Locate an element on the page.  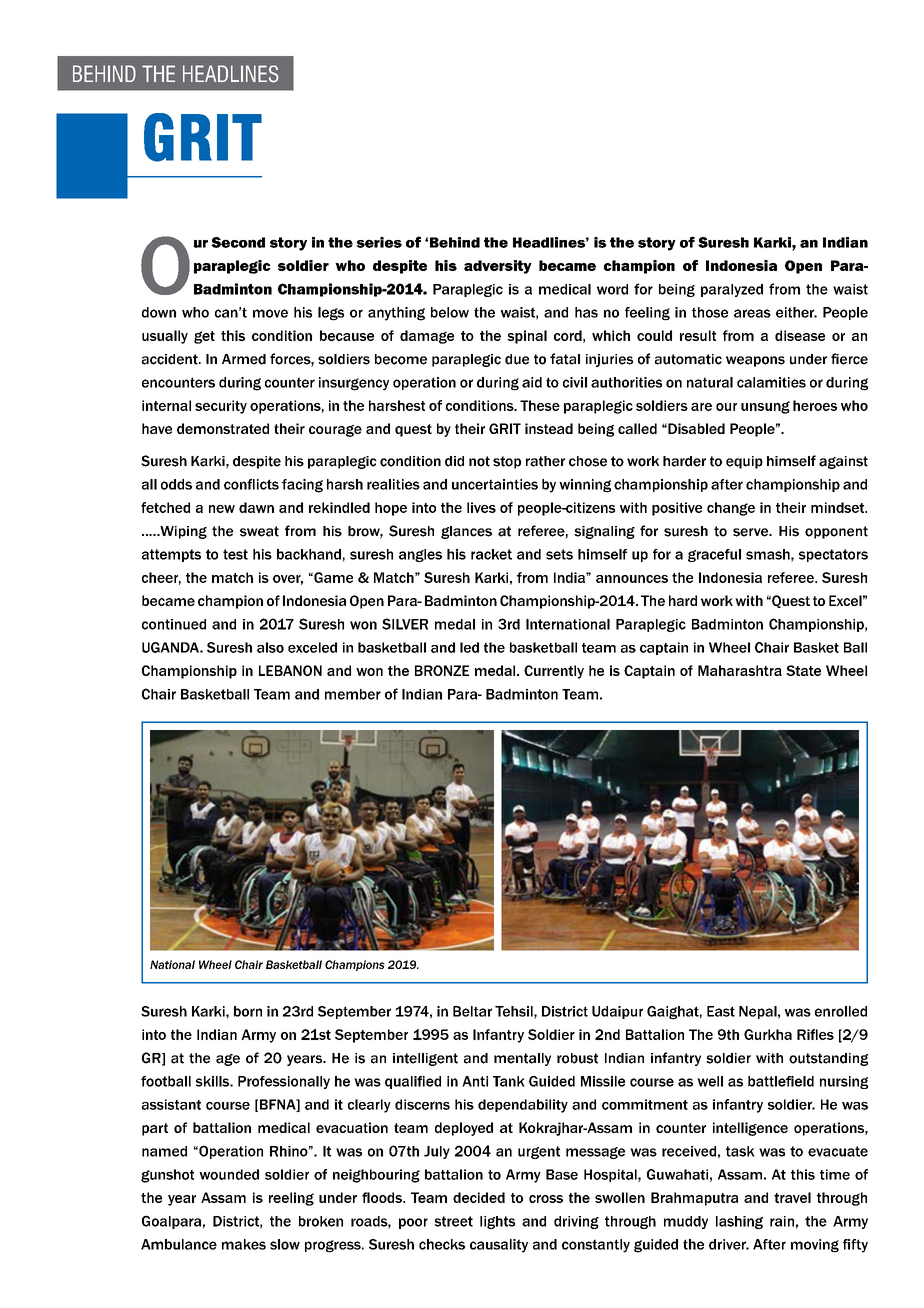
born is located at coordinates (248, 1011).
